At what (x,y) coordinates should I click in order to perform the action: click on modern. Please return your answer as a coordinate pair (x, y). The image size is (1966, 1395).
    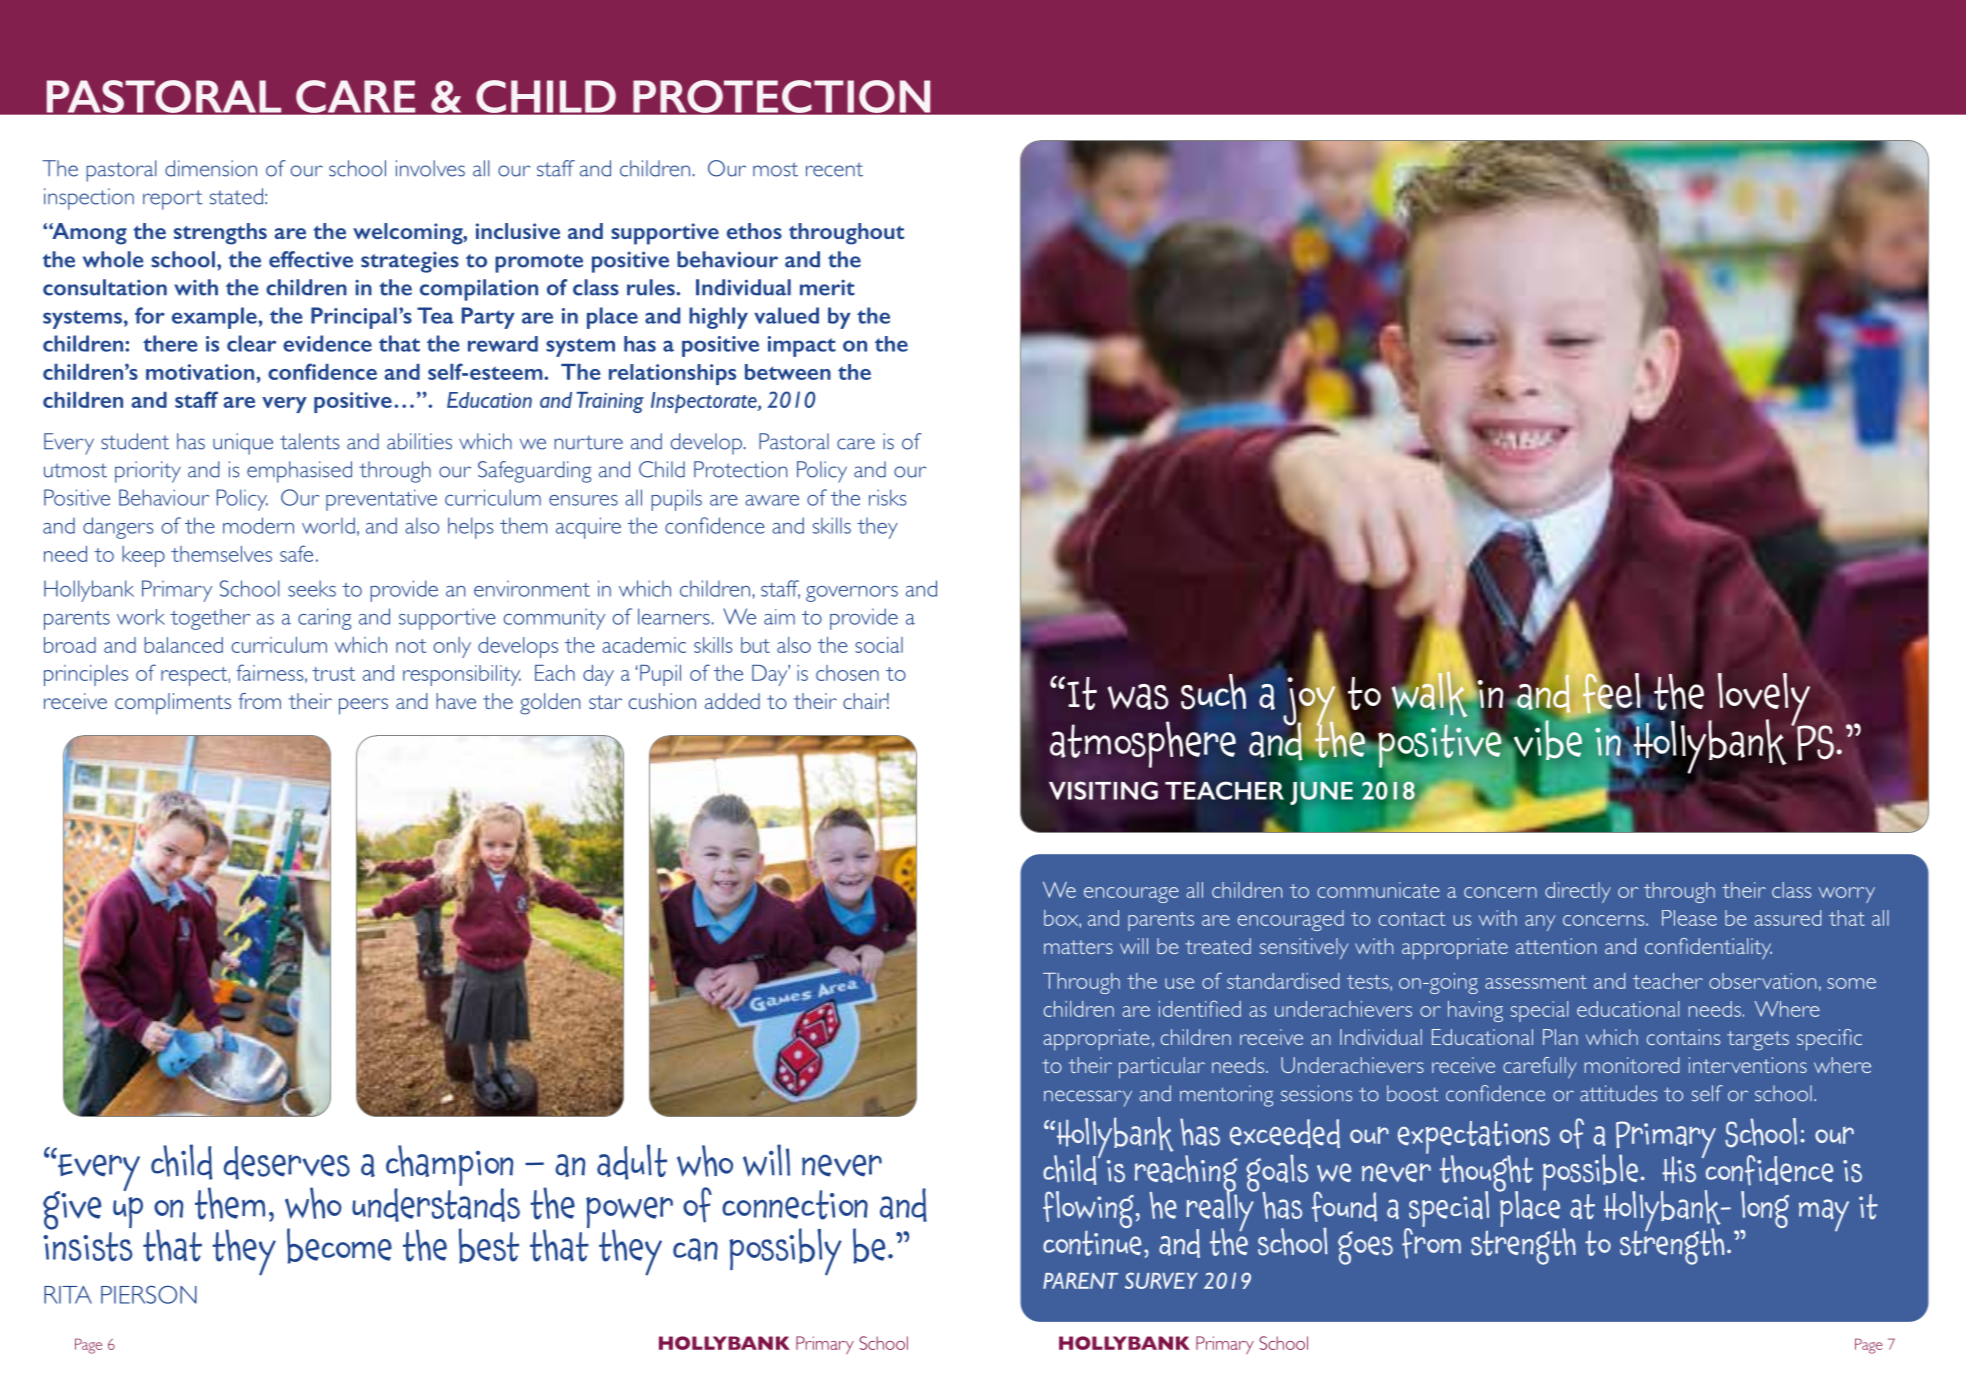
    Looking at the image, I should click on (258, 525).
